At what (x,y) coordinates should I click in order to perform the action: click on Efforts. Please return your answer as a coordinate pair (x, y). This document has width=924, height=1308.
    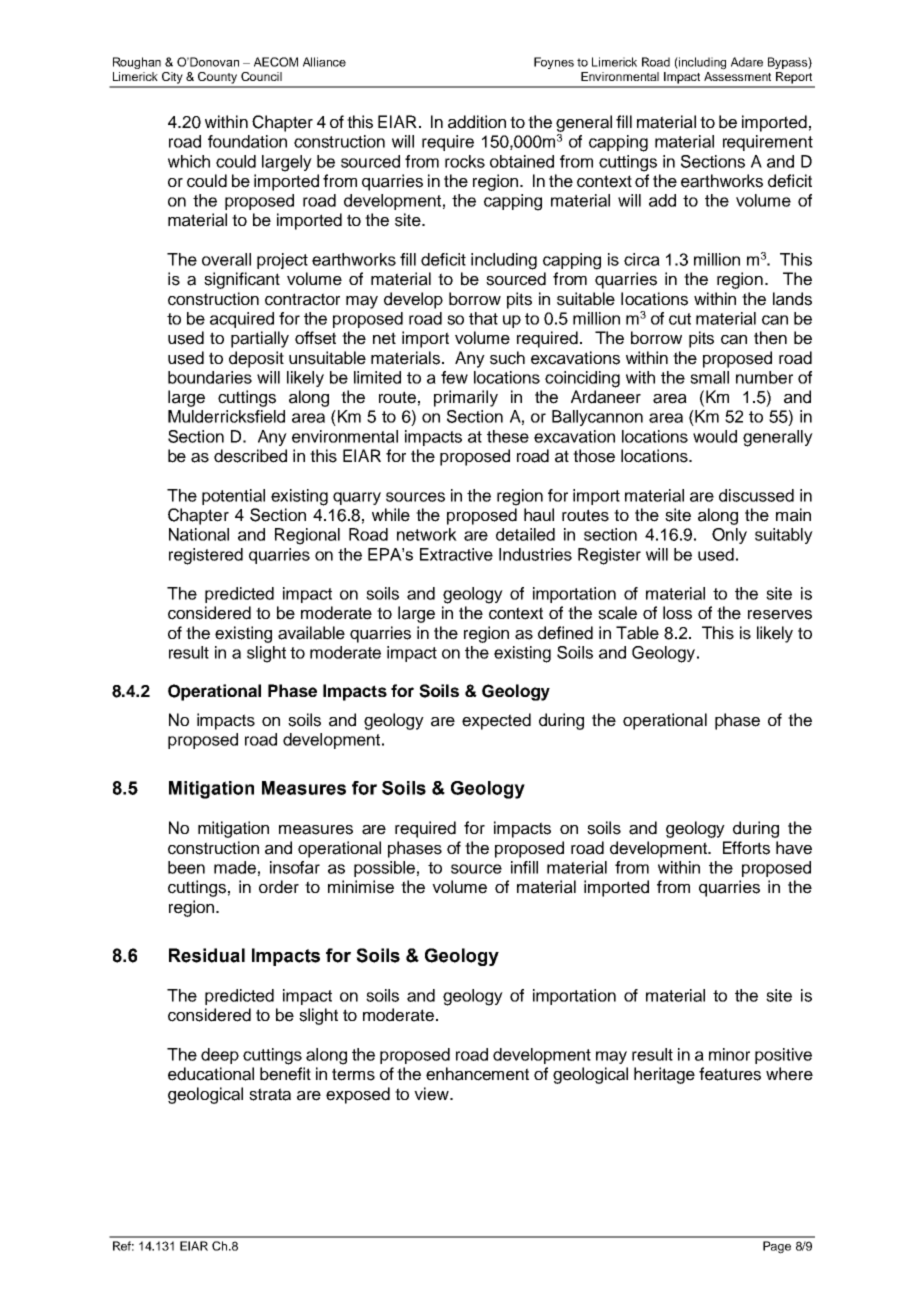
    Looking at the image, I should click on (746, 848).
